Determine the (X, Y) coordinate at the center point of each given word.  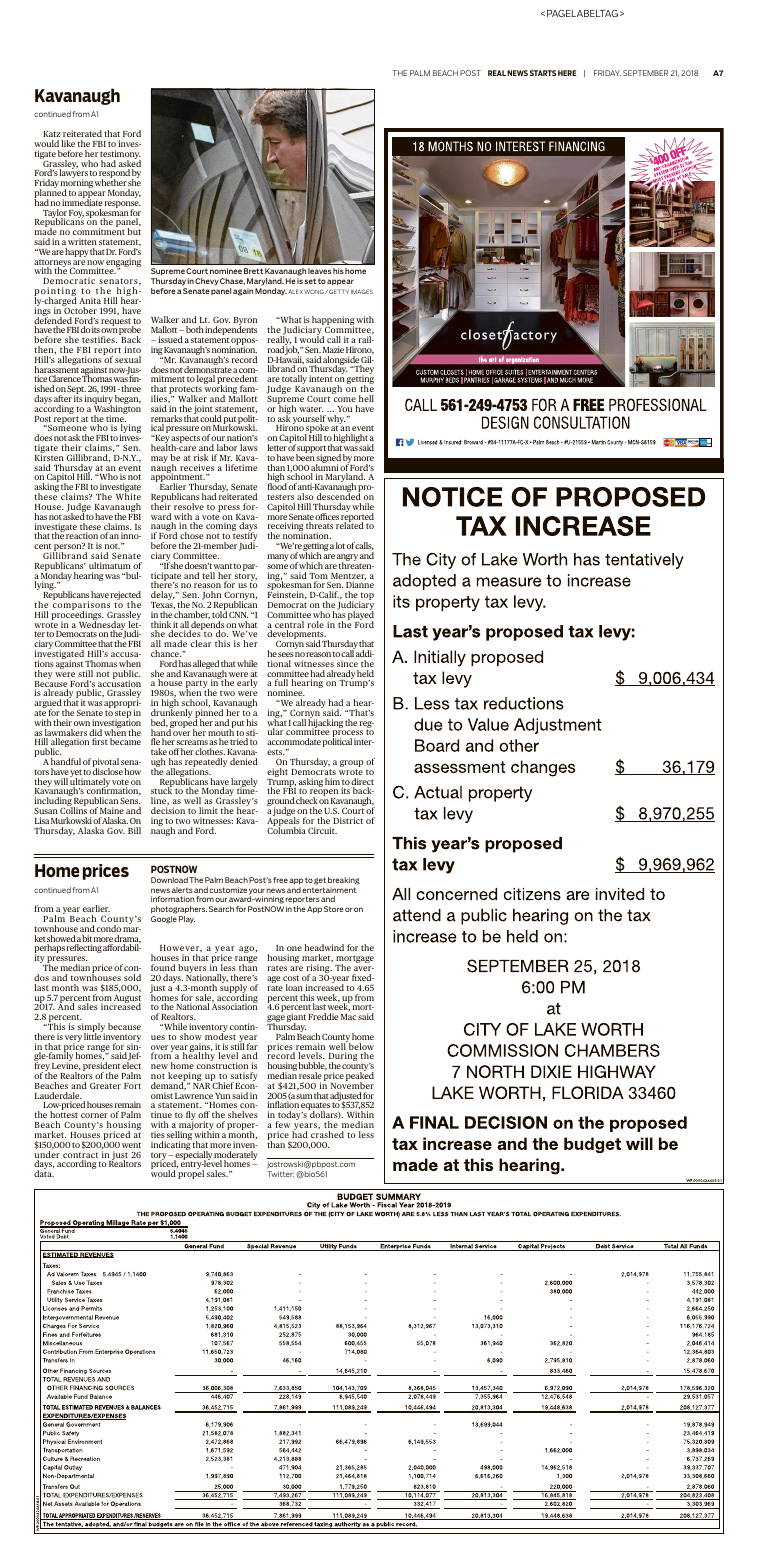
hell (366, 398)
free (280, 880)
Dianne (360, 584)
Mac (348, 1017)
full (281, 682)
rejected (125, 597)
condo (109, 928)
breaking (344, 881)
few (283, 1124)
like (68, 143)
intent (321, 378)
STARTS (543, 73)
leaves (319, 271)
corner (94, 1115)
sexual (128, 359)
